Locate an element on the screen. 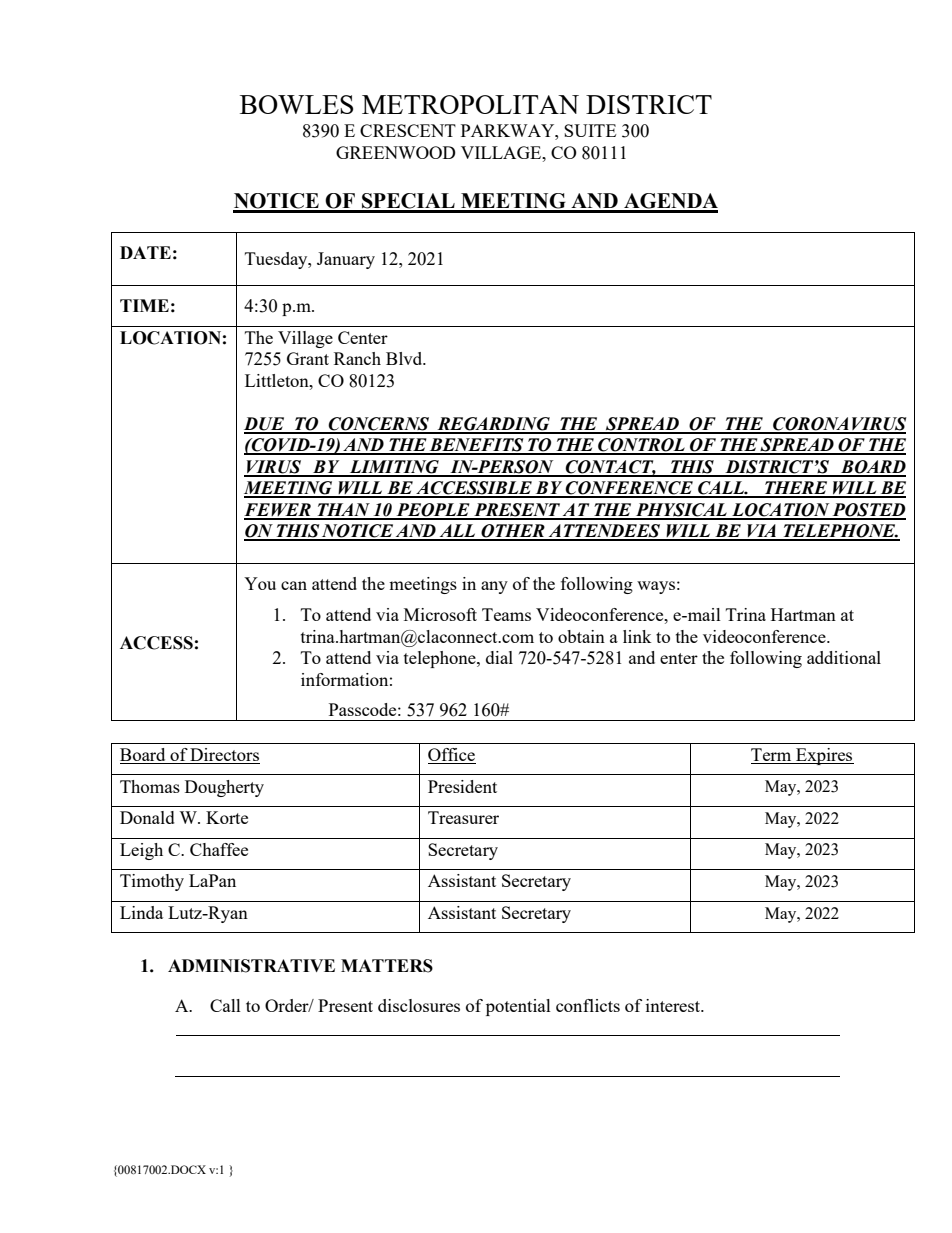 This screenshot has width=952, height=1233. Blvd is located at coordinates (405, 358).
